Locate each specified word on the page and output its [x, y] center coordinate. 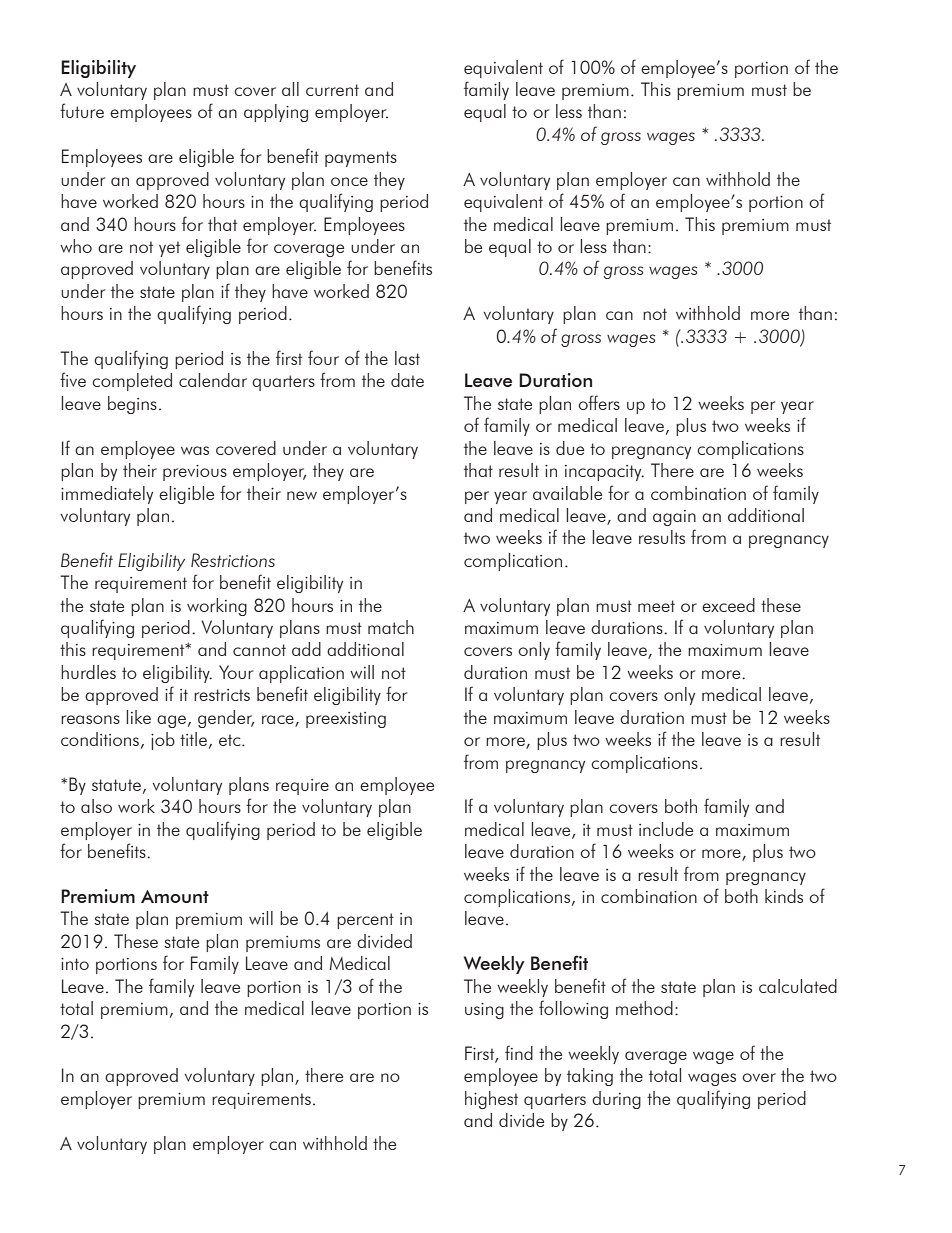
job [163, 741]
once [349, 181]
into [75, 964]
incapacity [604, 473]
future [82, 110]
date [407, 380]
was [195, 450]
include [666, 829]
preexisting [346, 720]
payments [361, 159]
